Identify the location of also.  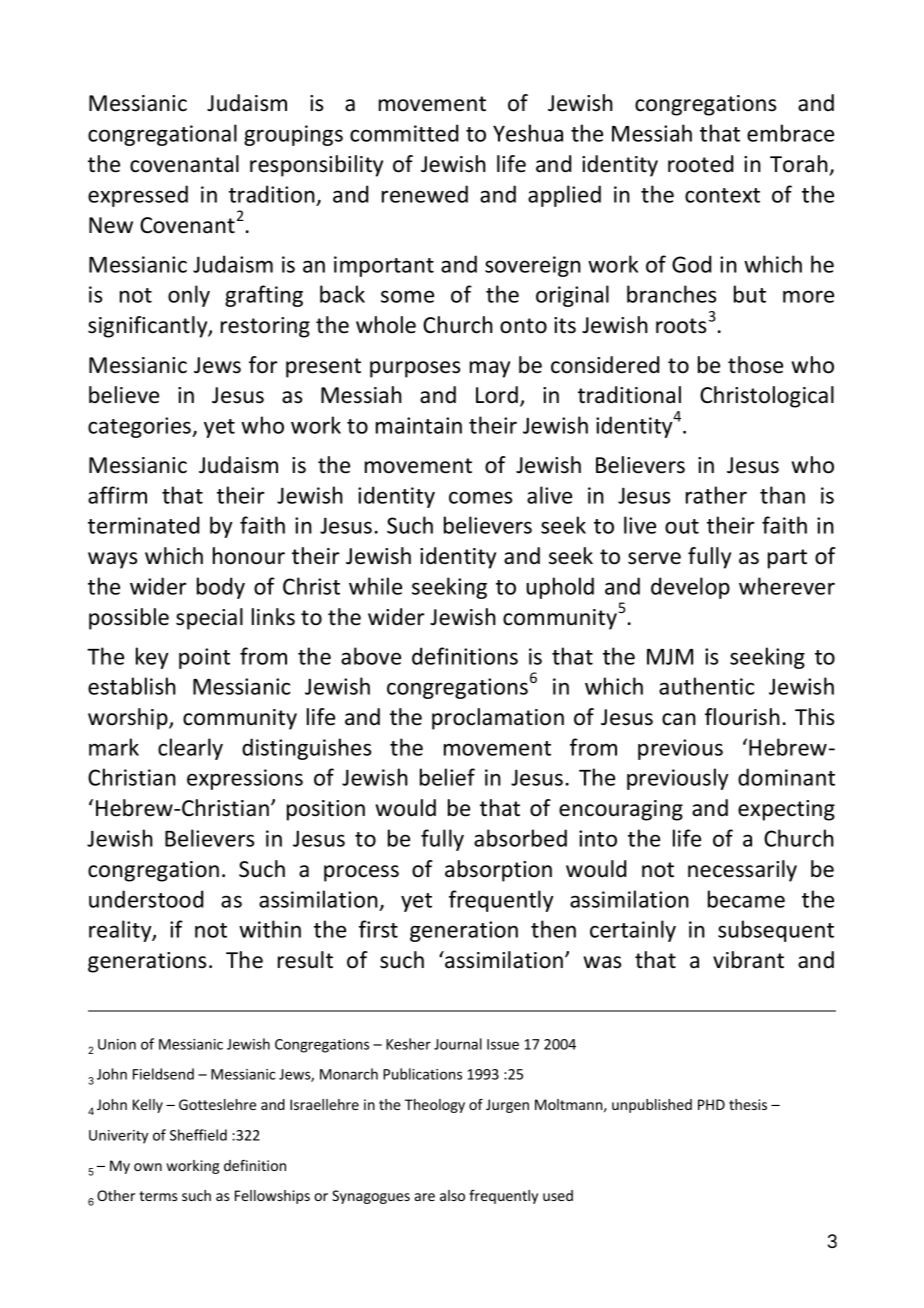
(452, 1195).
